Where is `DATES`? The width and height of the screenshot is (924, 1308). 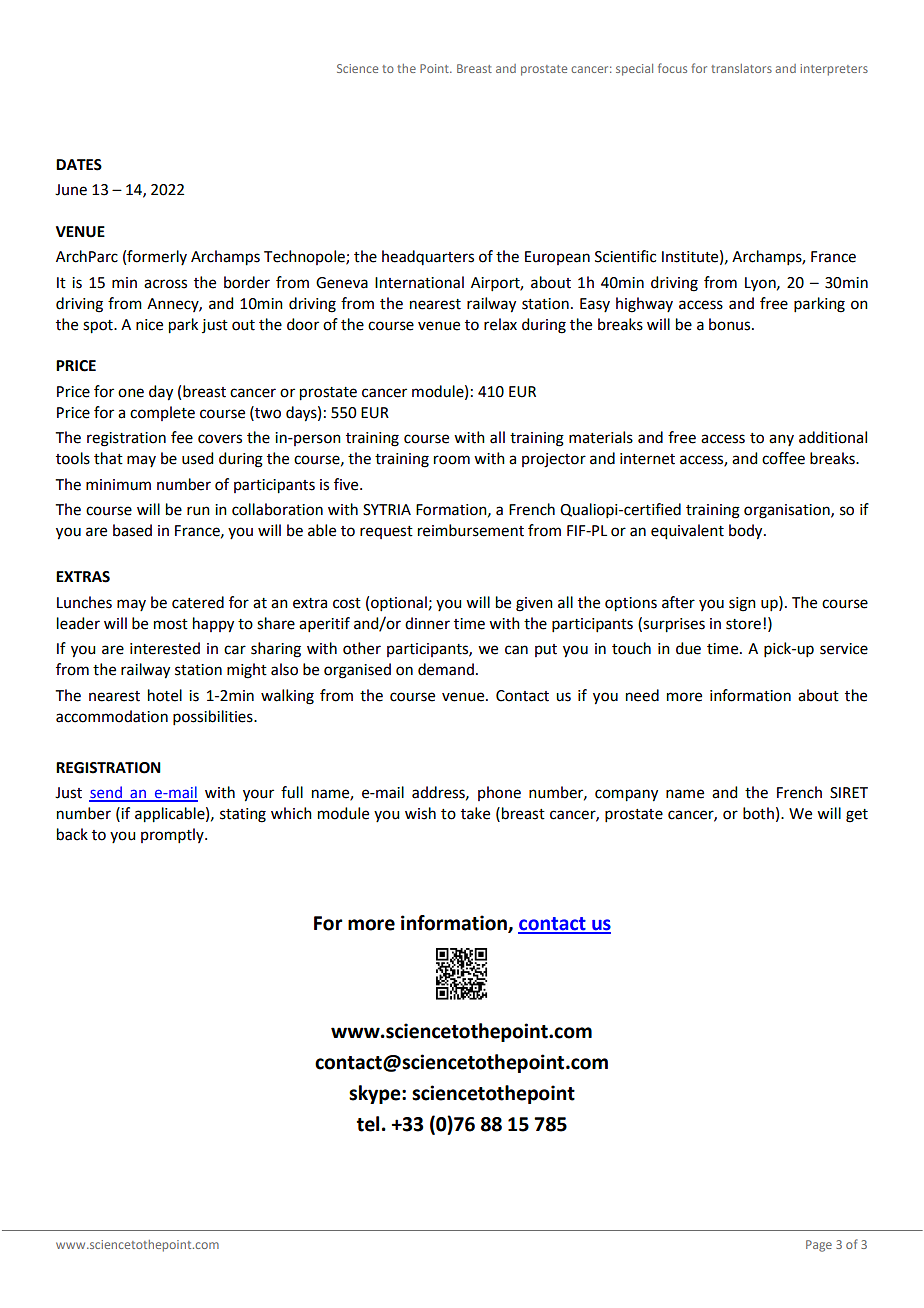 DATES is located at coordinates (79, 165).
